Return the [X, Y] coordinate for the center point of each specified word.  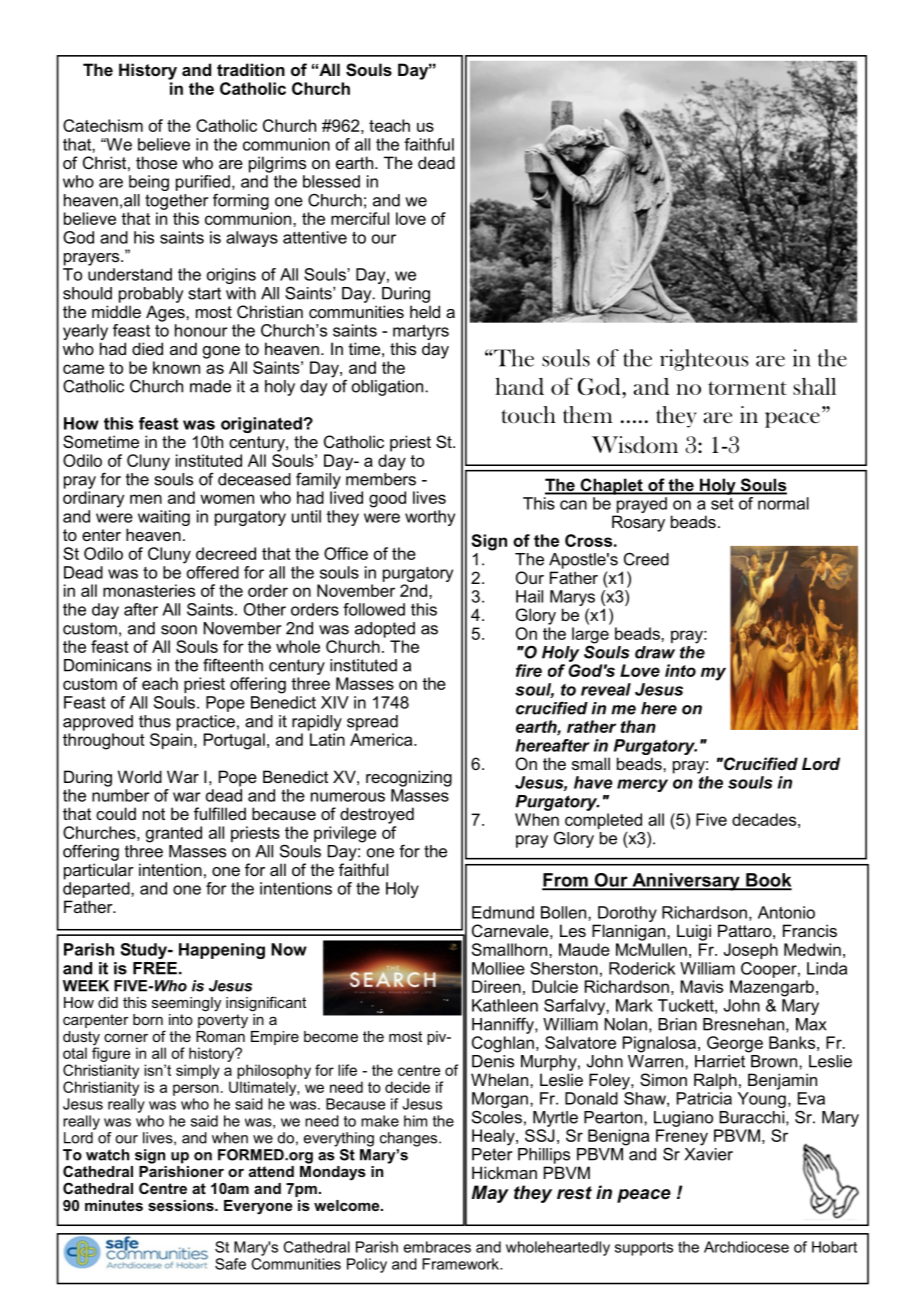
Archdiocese [746, 1247]
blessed [331, 181]
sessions [182, 1205]
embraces [437, 1247]
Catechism [103, 125]
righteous [704, 360]
